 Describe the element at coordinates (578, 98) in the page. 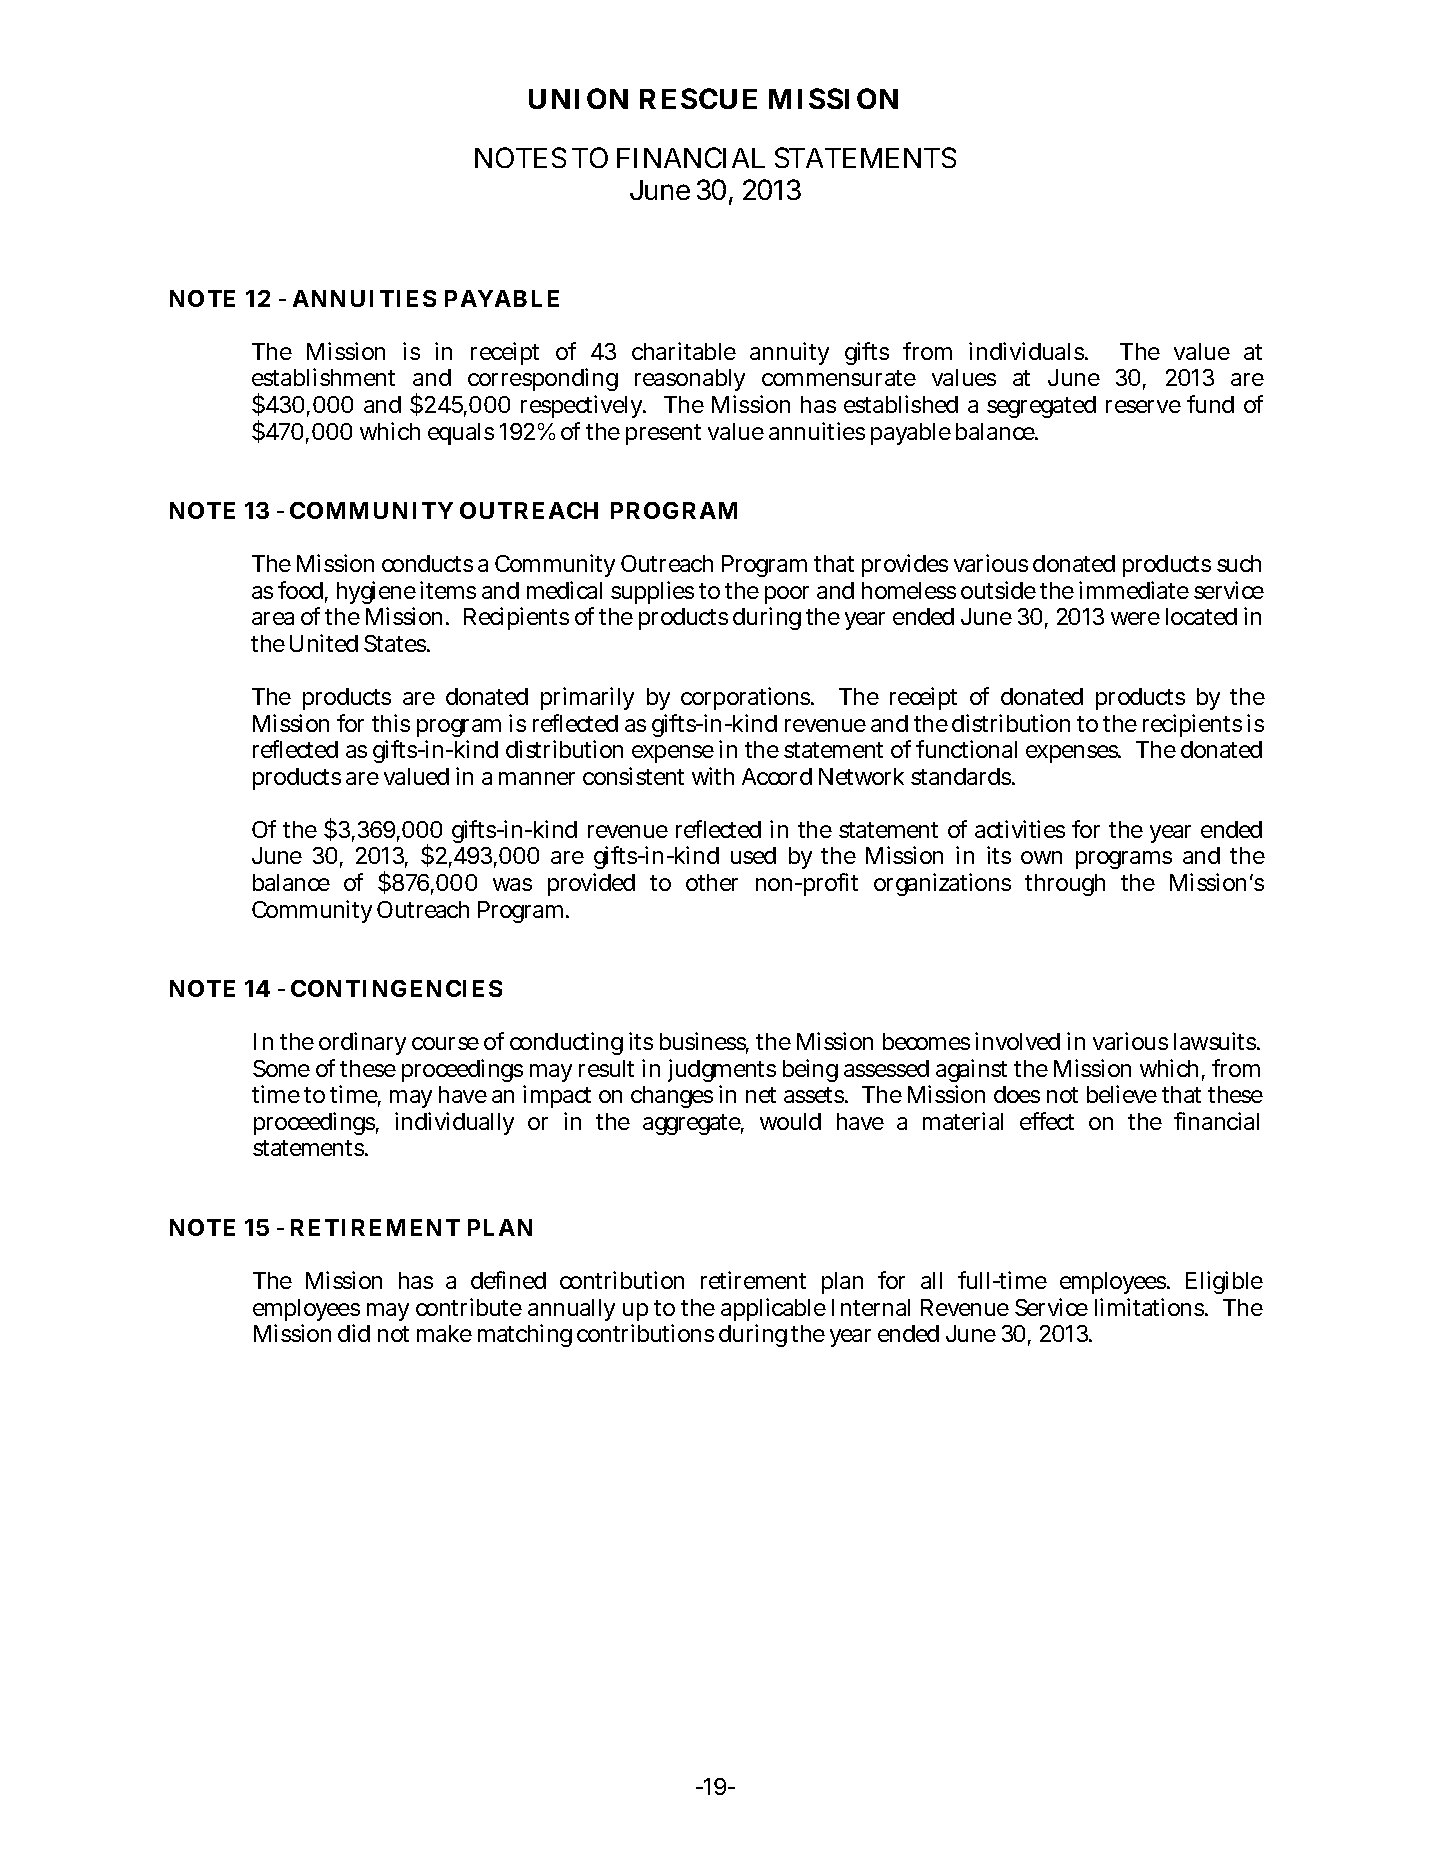

I see `UNION` at that location.
